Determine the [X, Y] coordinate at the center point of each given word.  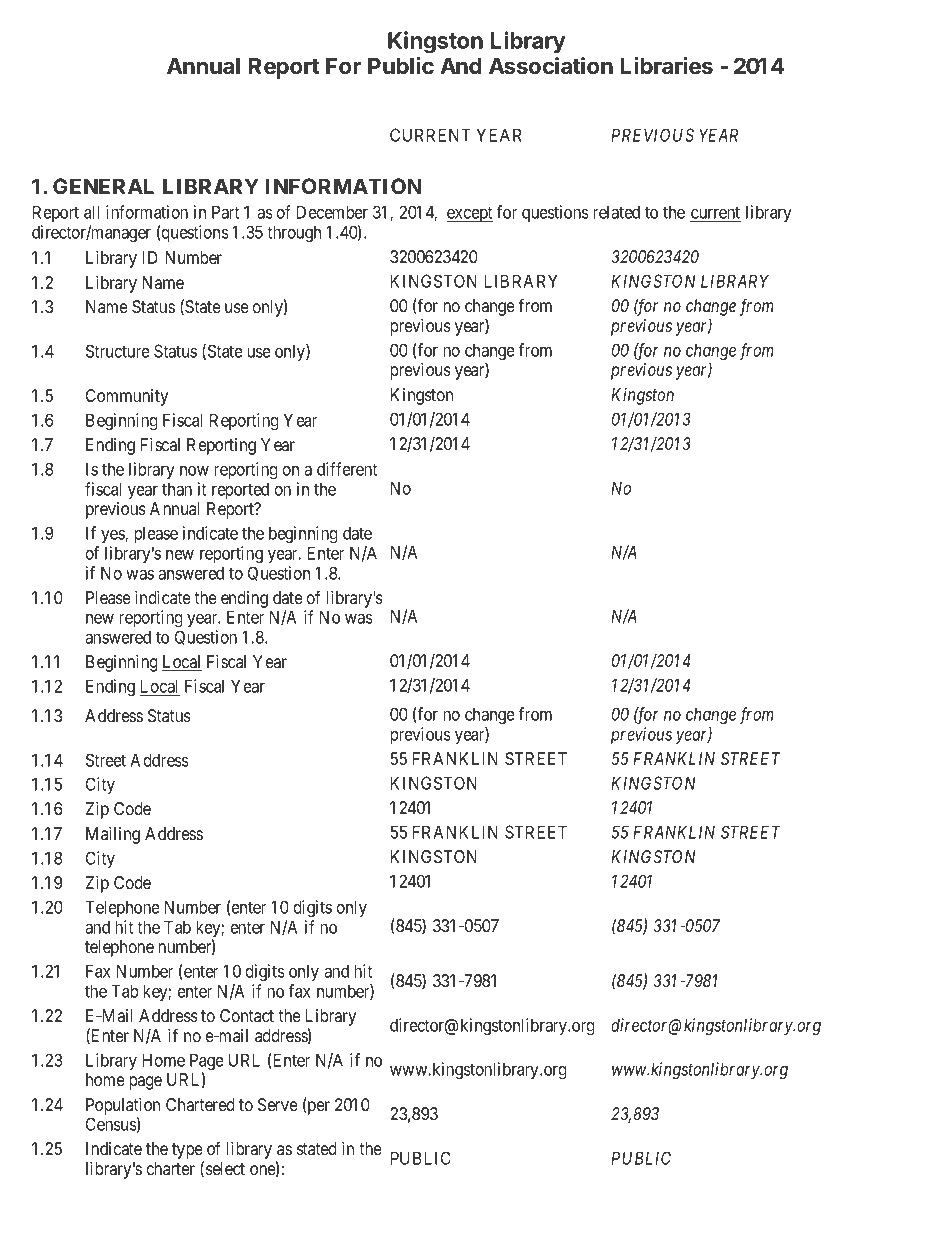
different [347, 469]
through [294, 234]
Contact [247, 1015]
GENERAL [103, 186]
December [332, 212]
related [616, 212]
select [225, 1168]
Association [551, 66]
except [470, 214]
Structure [118, 351]
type [188, 1152]
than [177, 489]
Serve [278, 1104]
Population [123, 1106]
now [194, 471]
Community [127, 397]
